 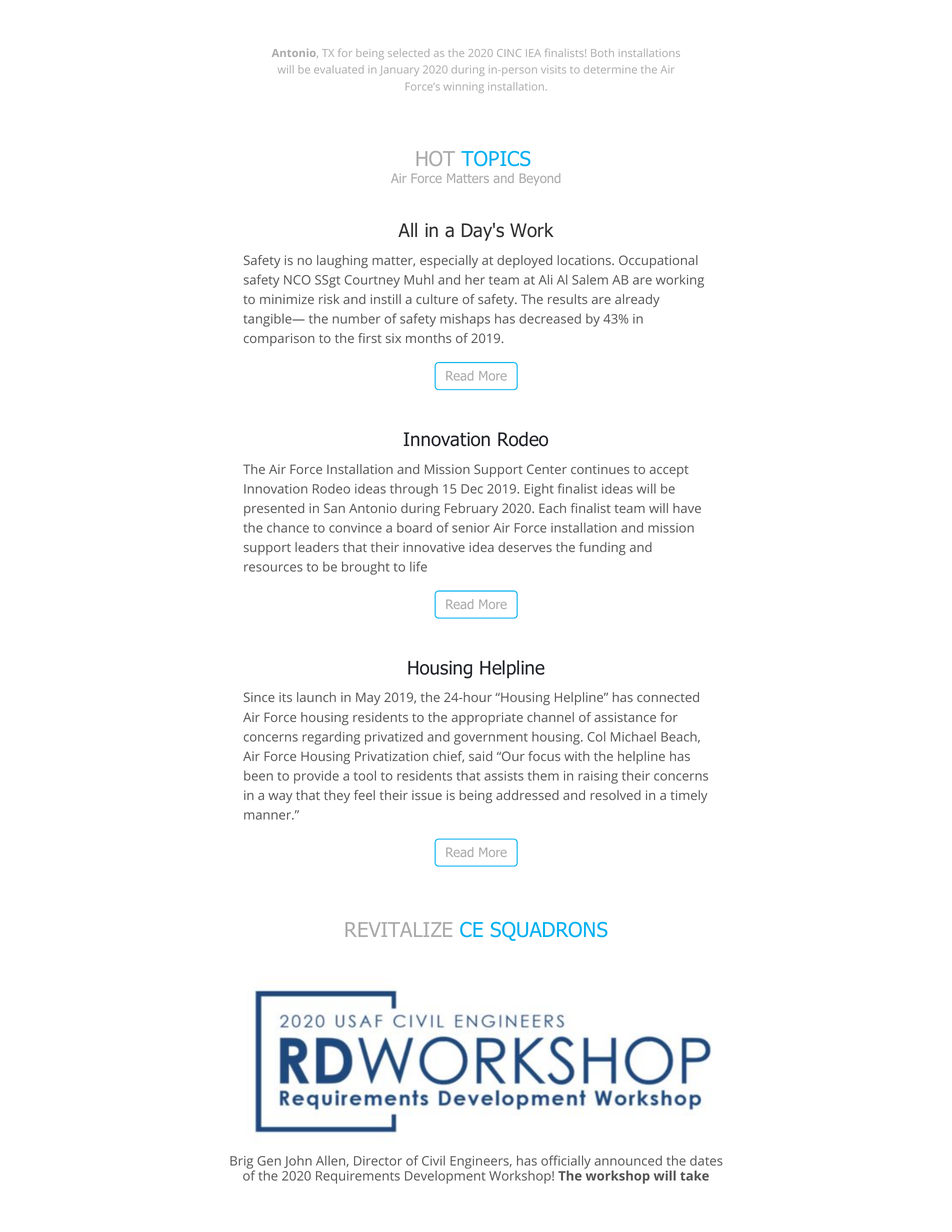 I want to click on resources, so click(x=273, y=568).
